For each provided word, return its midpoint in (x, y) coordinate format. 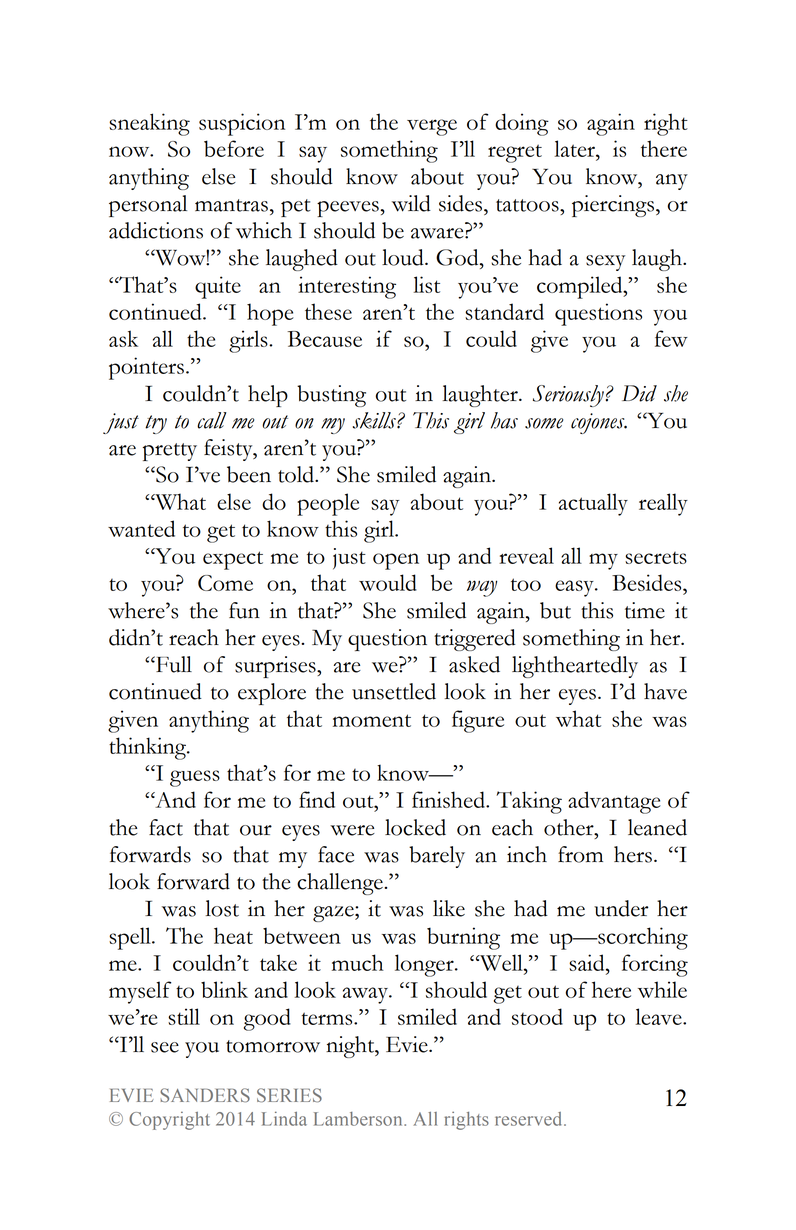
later (576, 148)
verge (432, 127)
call (212, 420)
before (234, 148)
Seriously (568, 396)
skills (375, 420)
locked (415, 827)
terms (328, 1018)
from (580, 854)
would (388, 582)
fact (166, 827)
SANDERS (205, 1095)
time (645, 610)
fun (244, 610)
